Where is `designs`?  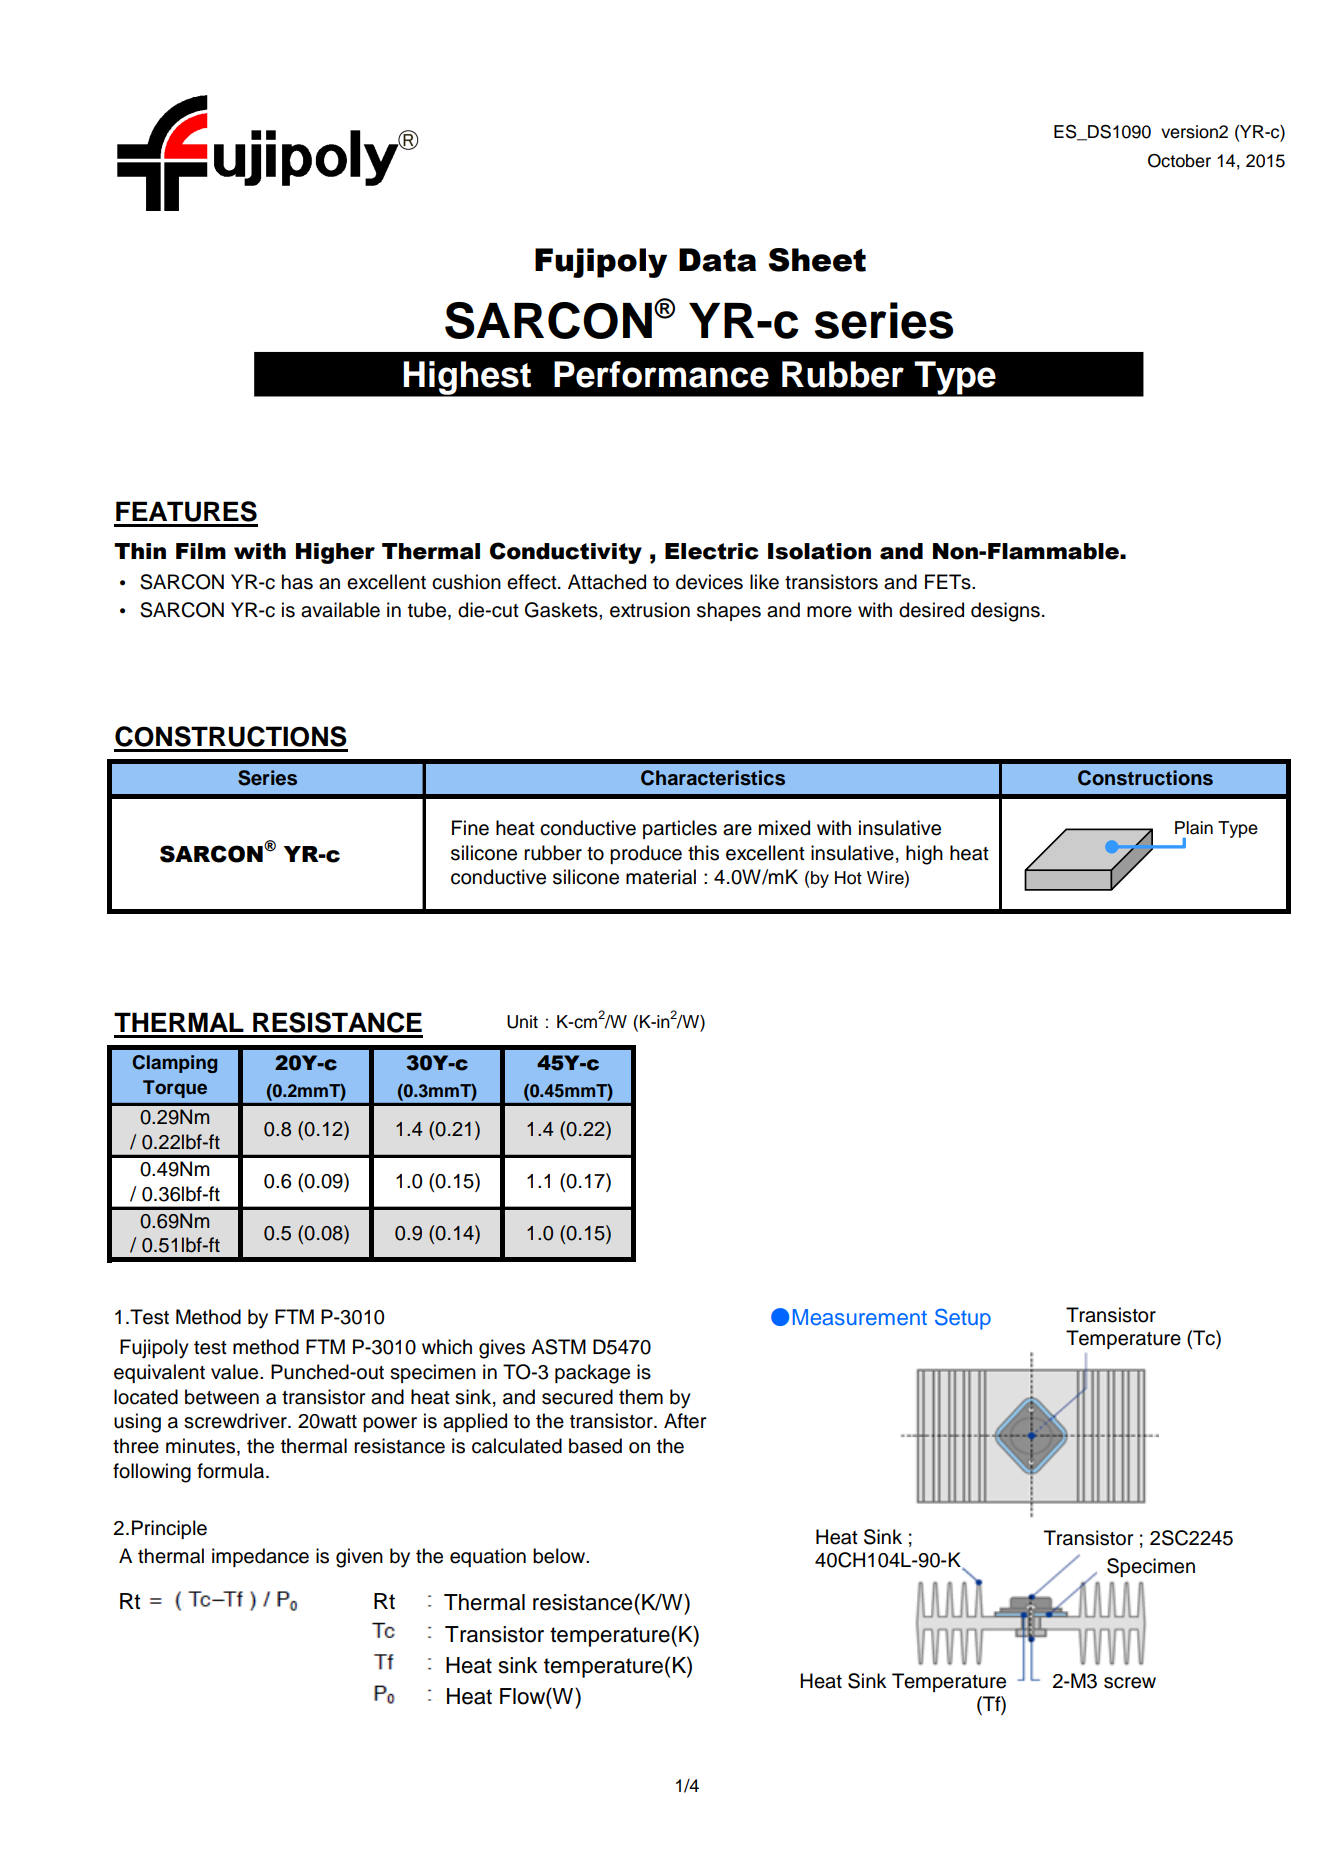
designs is located at coordinates (1005, 612).
